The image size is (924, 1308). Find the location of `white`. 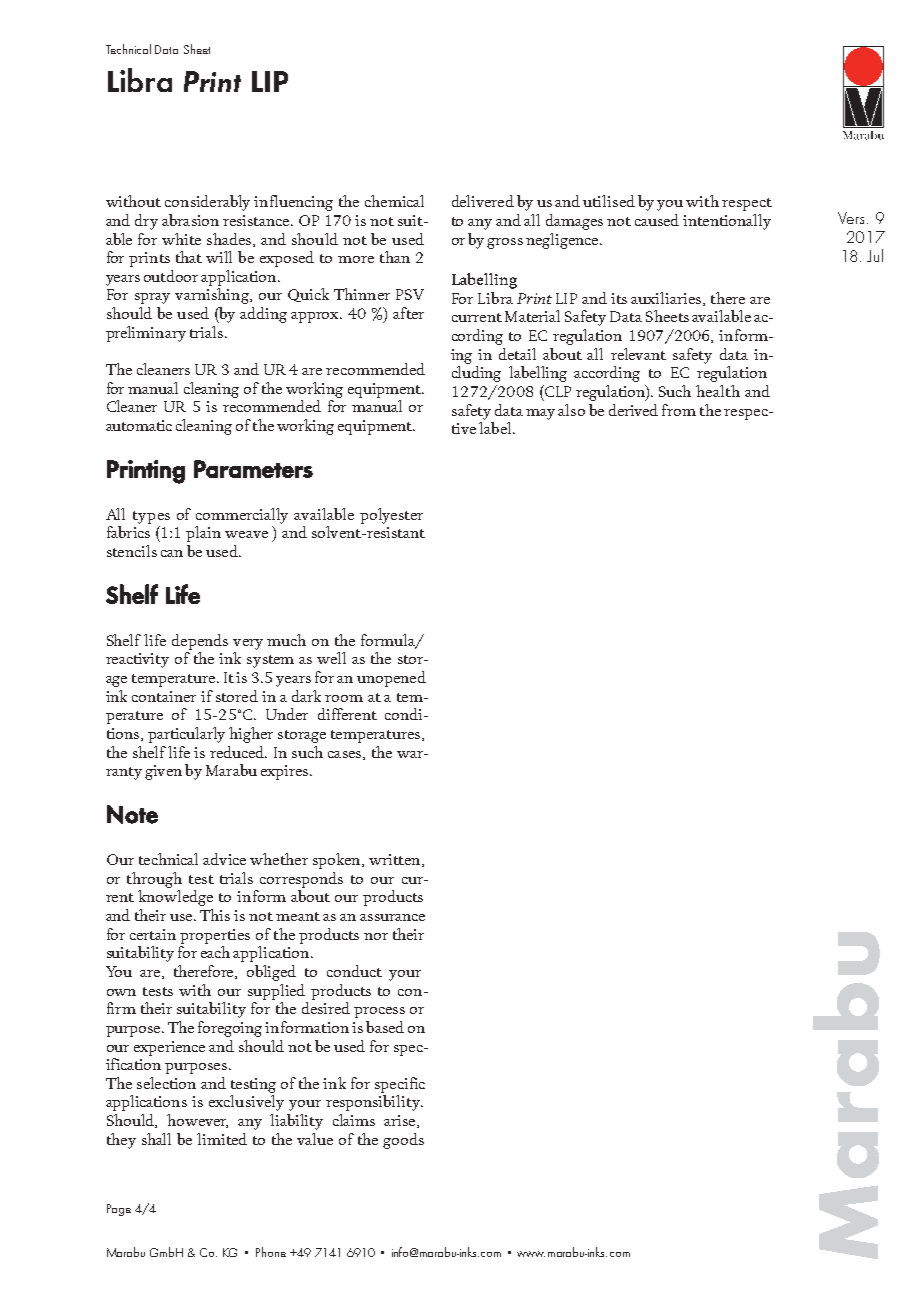

white is located at coordinates (181, 239).
